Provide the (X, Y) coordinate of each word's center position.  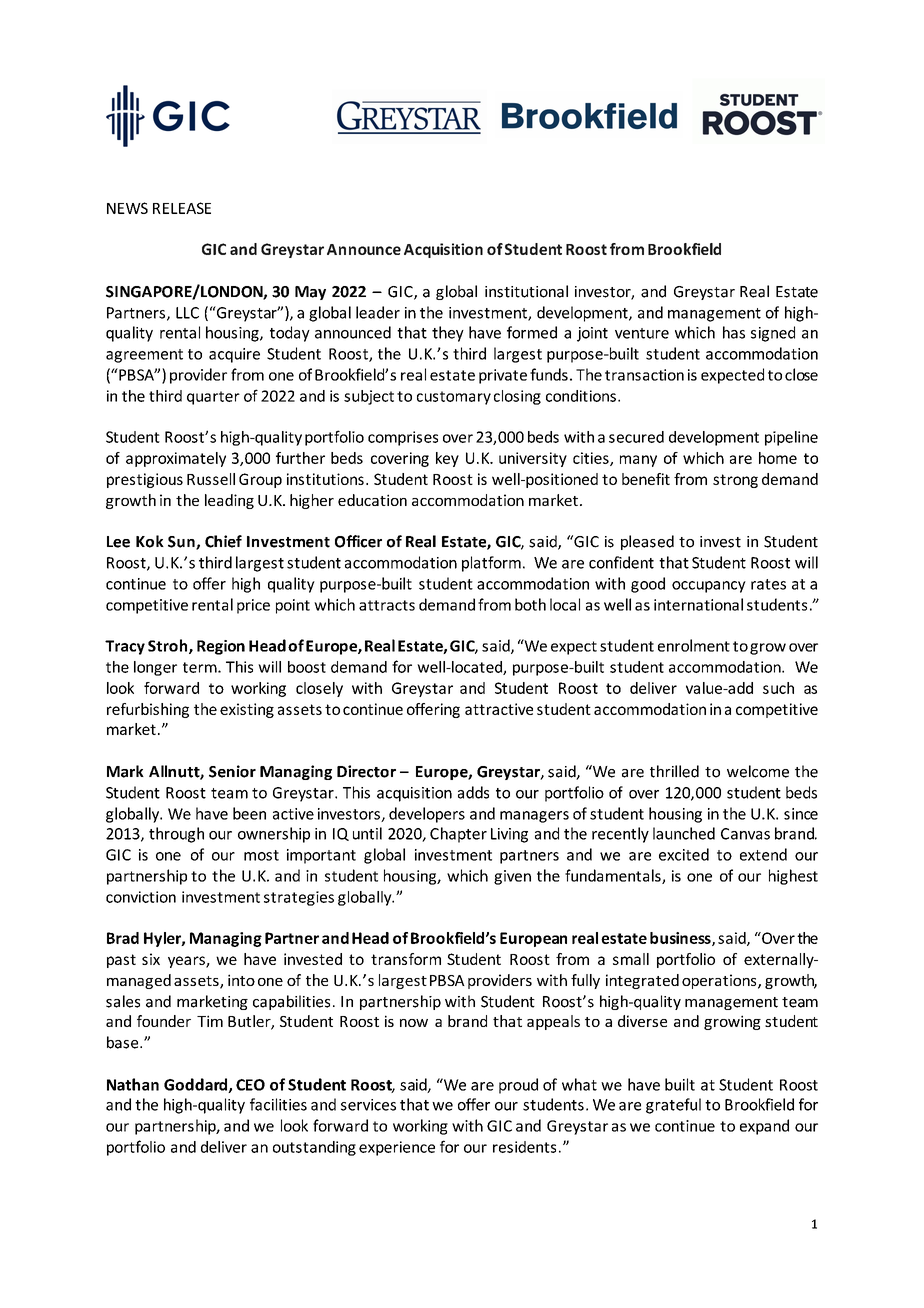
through (176, 835)
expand (764, 1127)
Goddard (196, 1085)
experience (397, 1148)
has (734, 332)
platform (491, 564)
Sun (182, 543)
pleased (647, 542)
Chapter (458, 835)
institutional (526, 291)
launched (684, 833)
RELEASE (182, 208)
